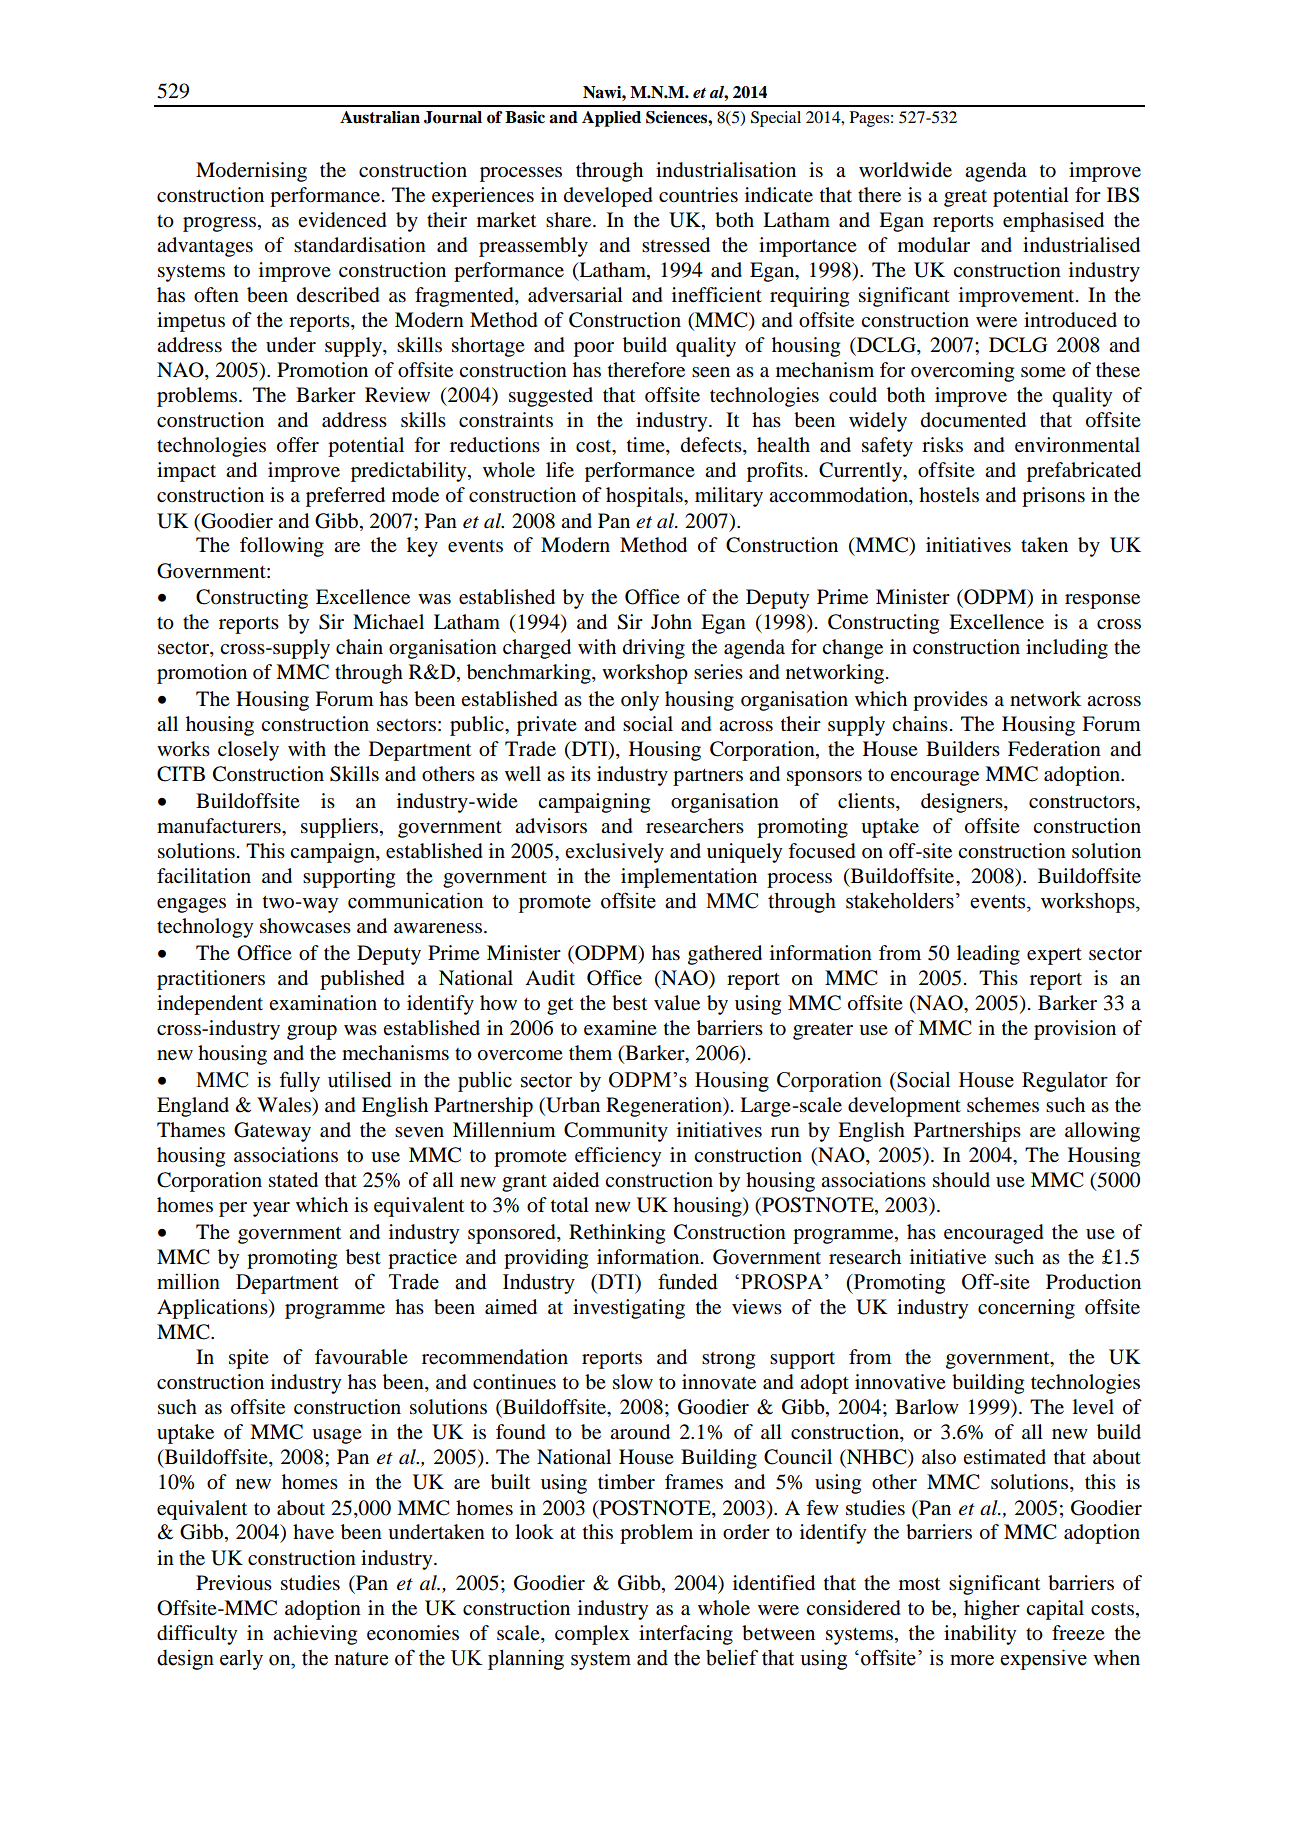 The image size is (1298, 1835). Describe the element at coordinates (272, 1132) in the screenshot. I see `Gateway` at that location.
